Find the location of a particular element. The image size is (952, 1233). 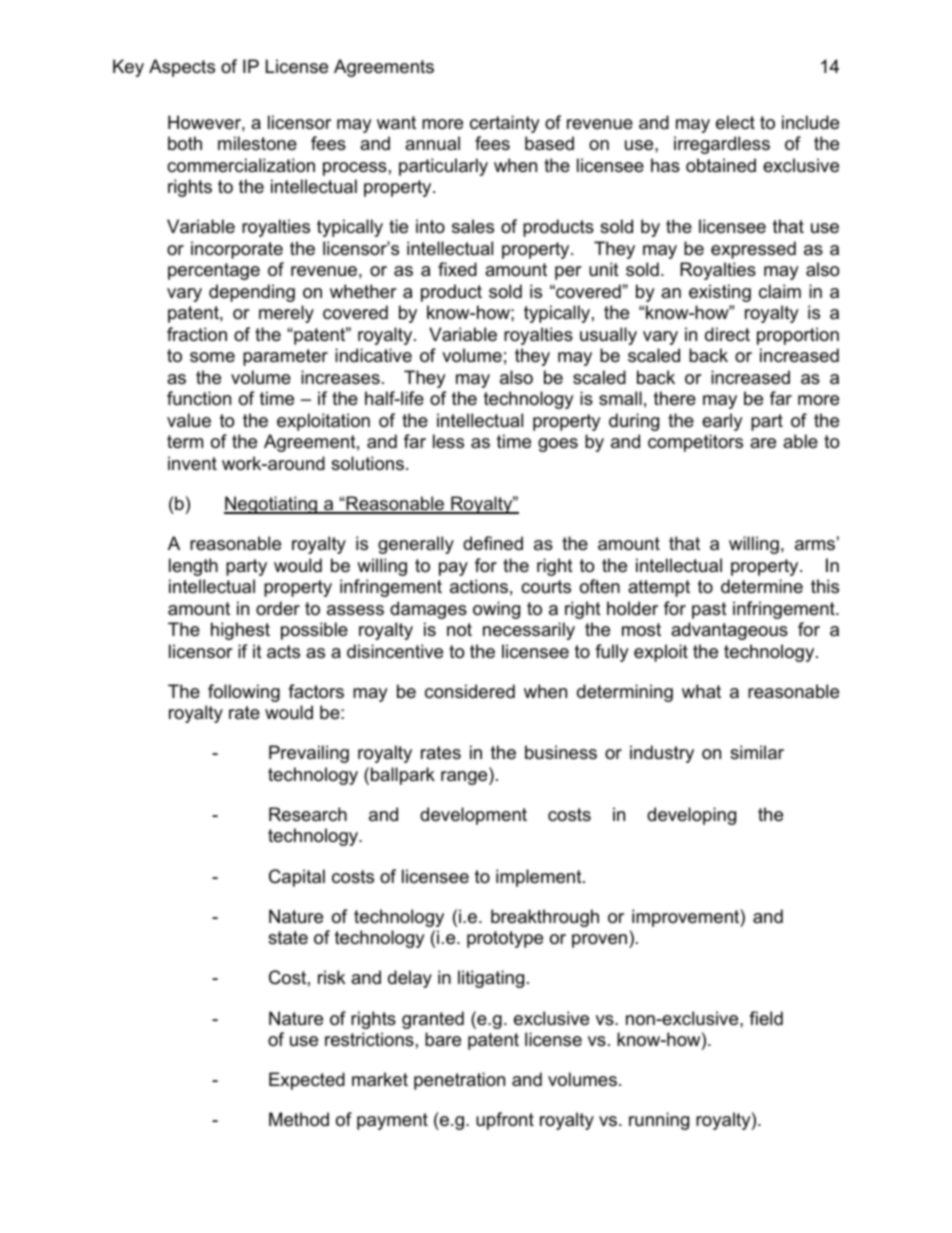

indicative is located at coordinates (373, 355).
